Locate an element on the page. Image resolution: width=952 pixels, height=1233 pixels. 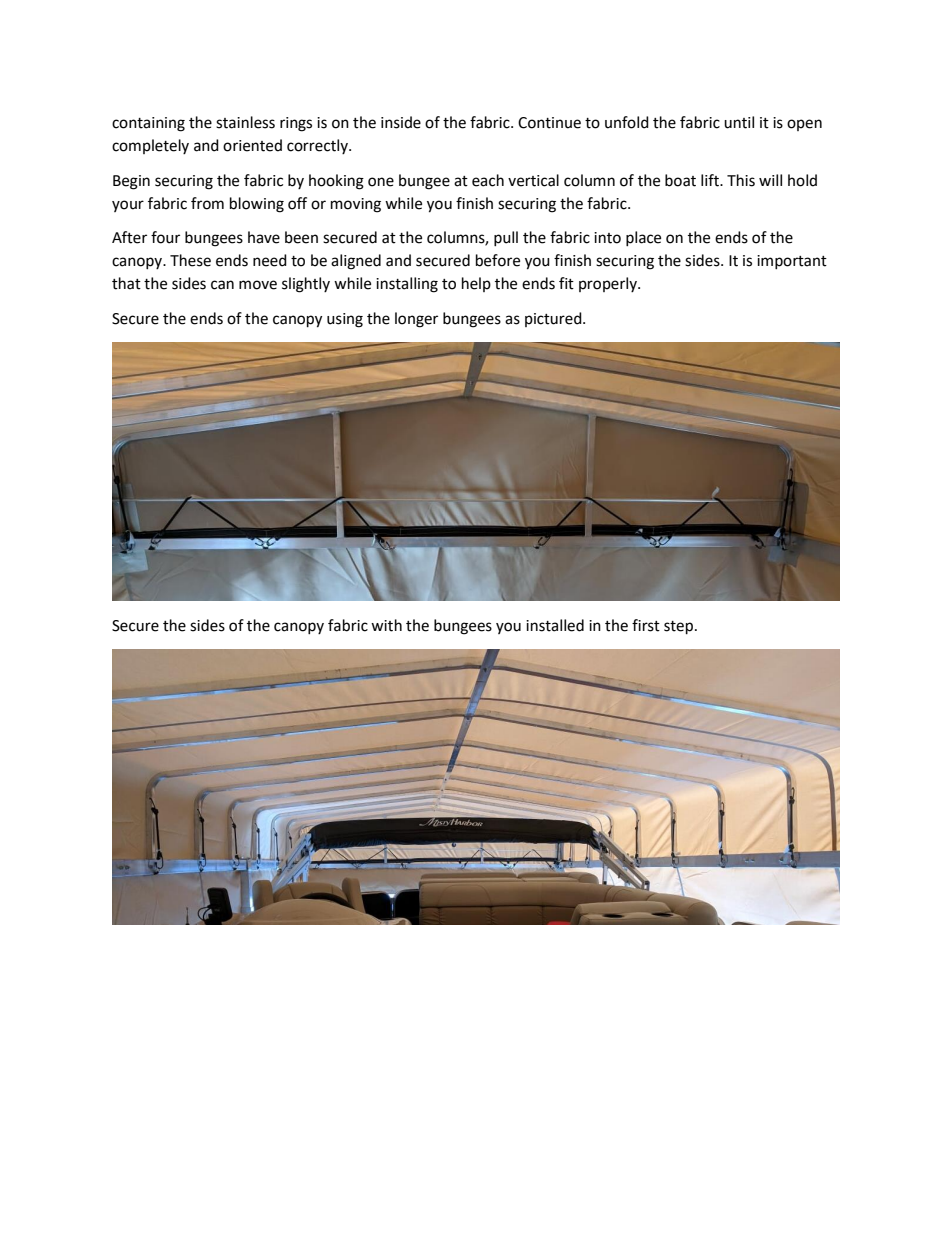
move is located at coordinates (258, 285).
